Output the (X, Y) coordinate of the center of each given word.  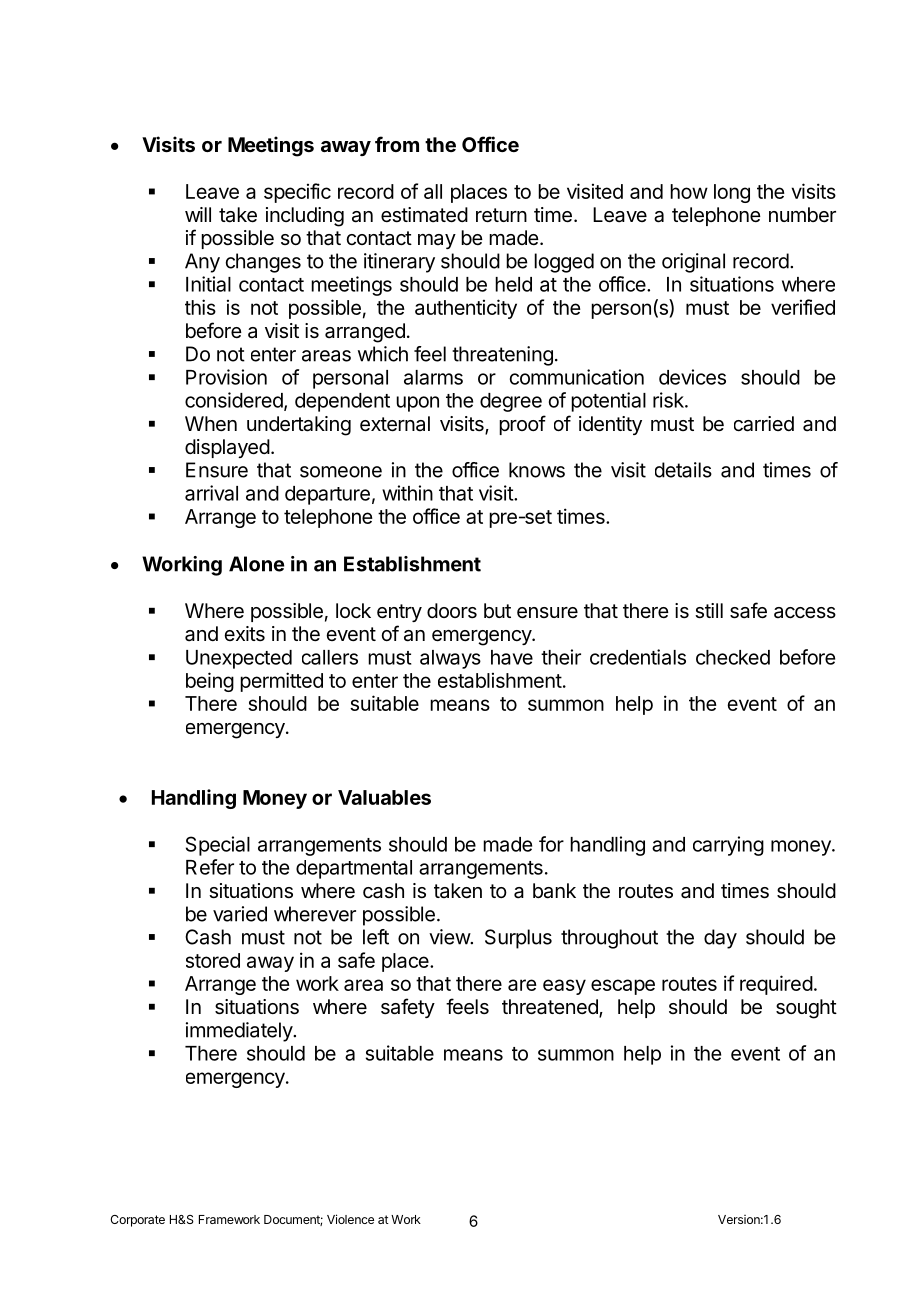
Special (218, 846)
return (501, 215)
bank (554, 891)
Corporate (137, 1221)
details (683, 470)
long (732, 193)
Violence (350, 1219)
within (407, 493)
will (198, 214)
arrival (211, 493)
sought (806, 1009)
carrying (728, 846)
